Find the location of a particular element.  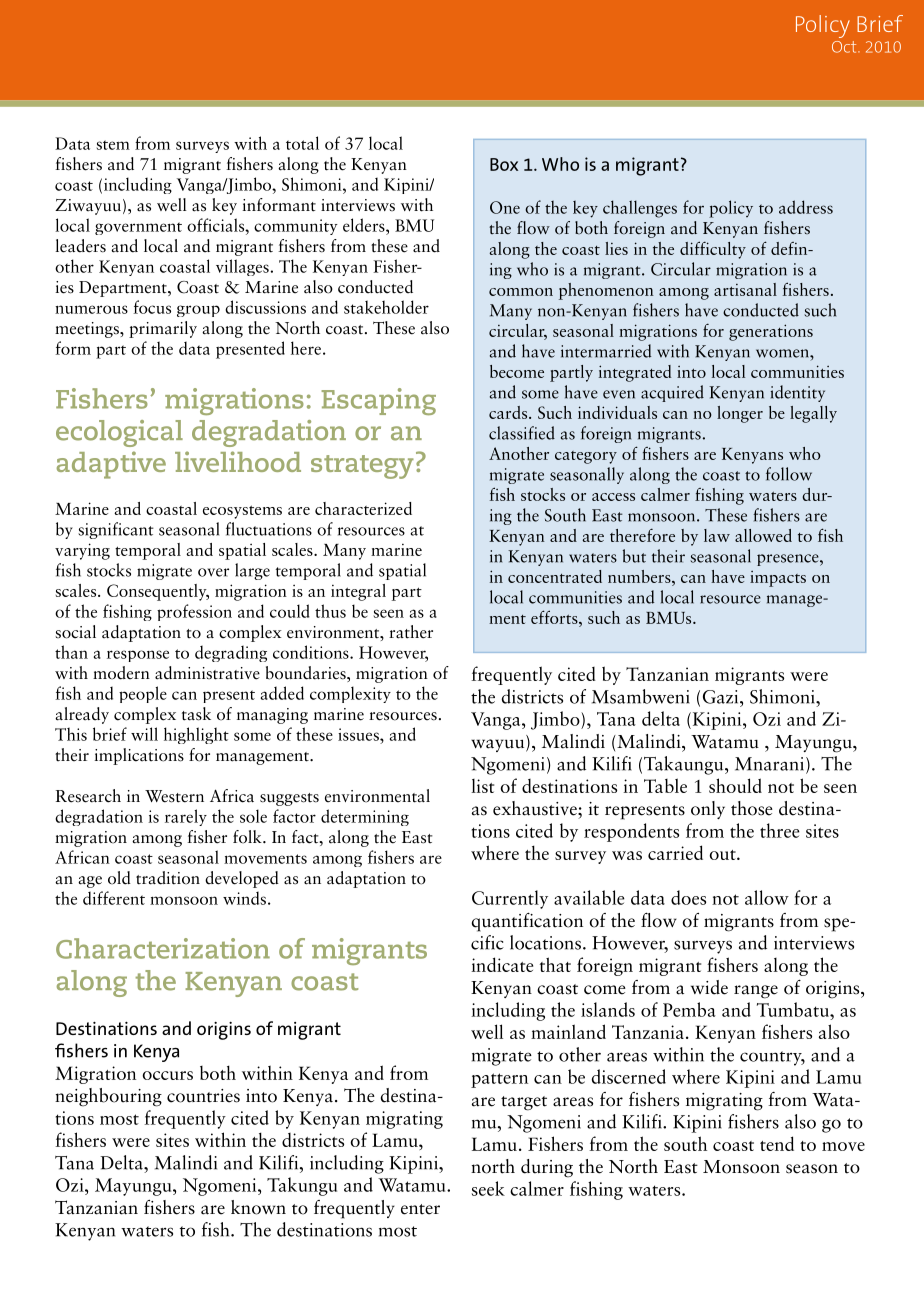

seek is located at coordinates (488, 1188).
